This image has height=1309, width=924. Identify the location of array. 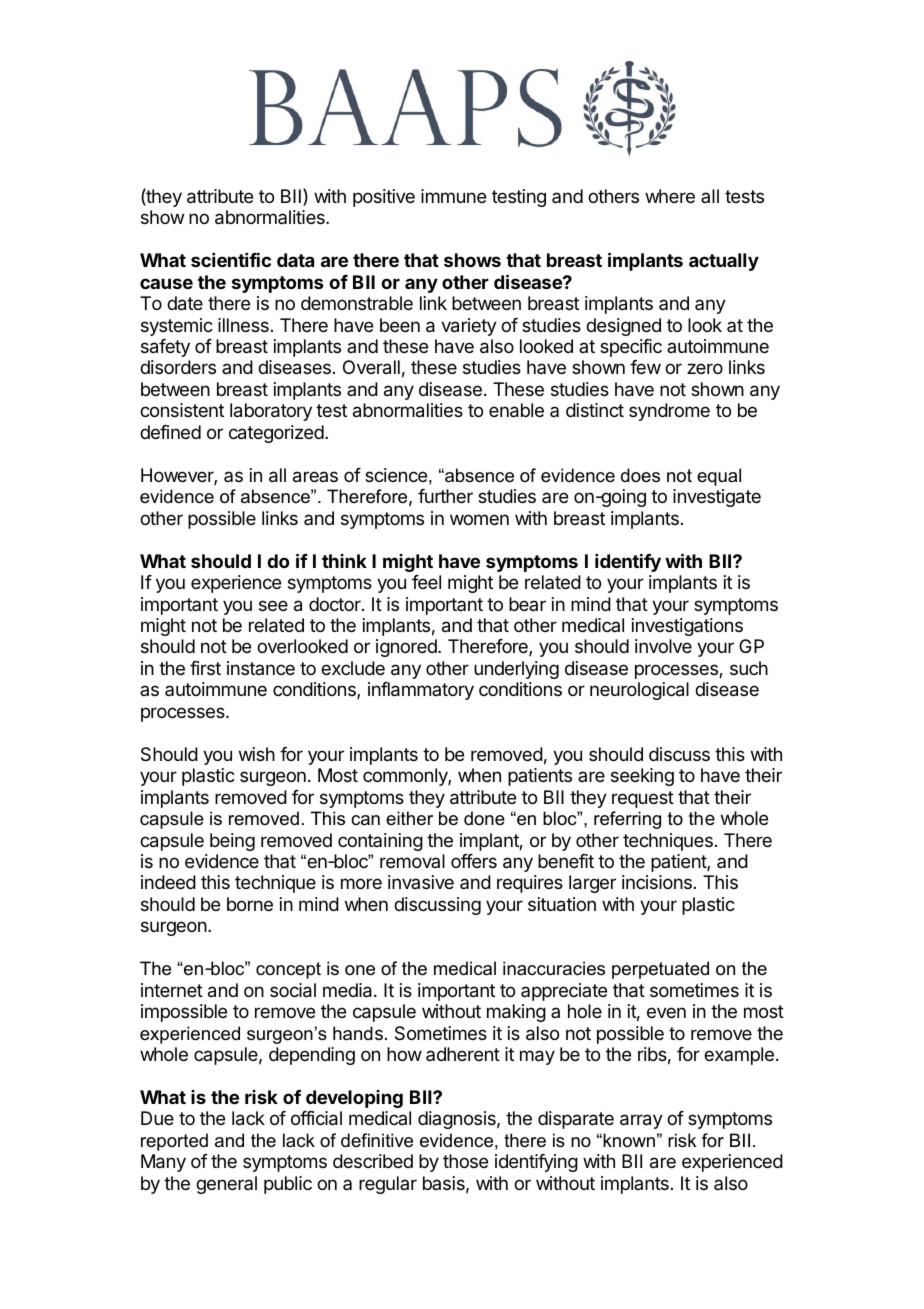
(641, 1121).
